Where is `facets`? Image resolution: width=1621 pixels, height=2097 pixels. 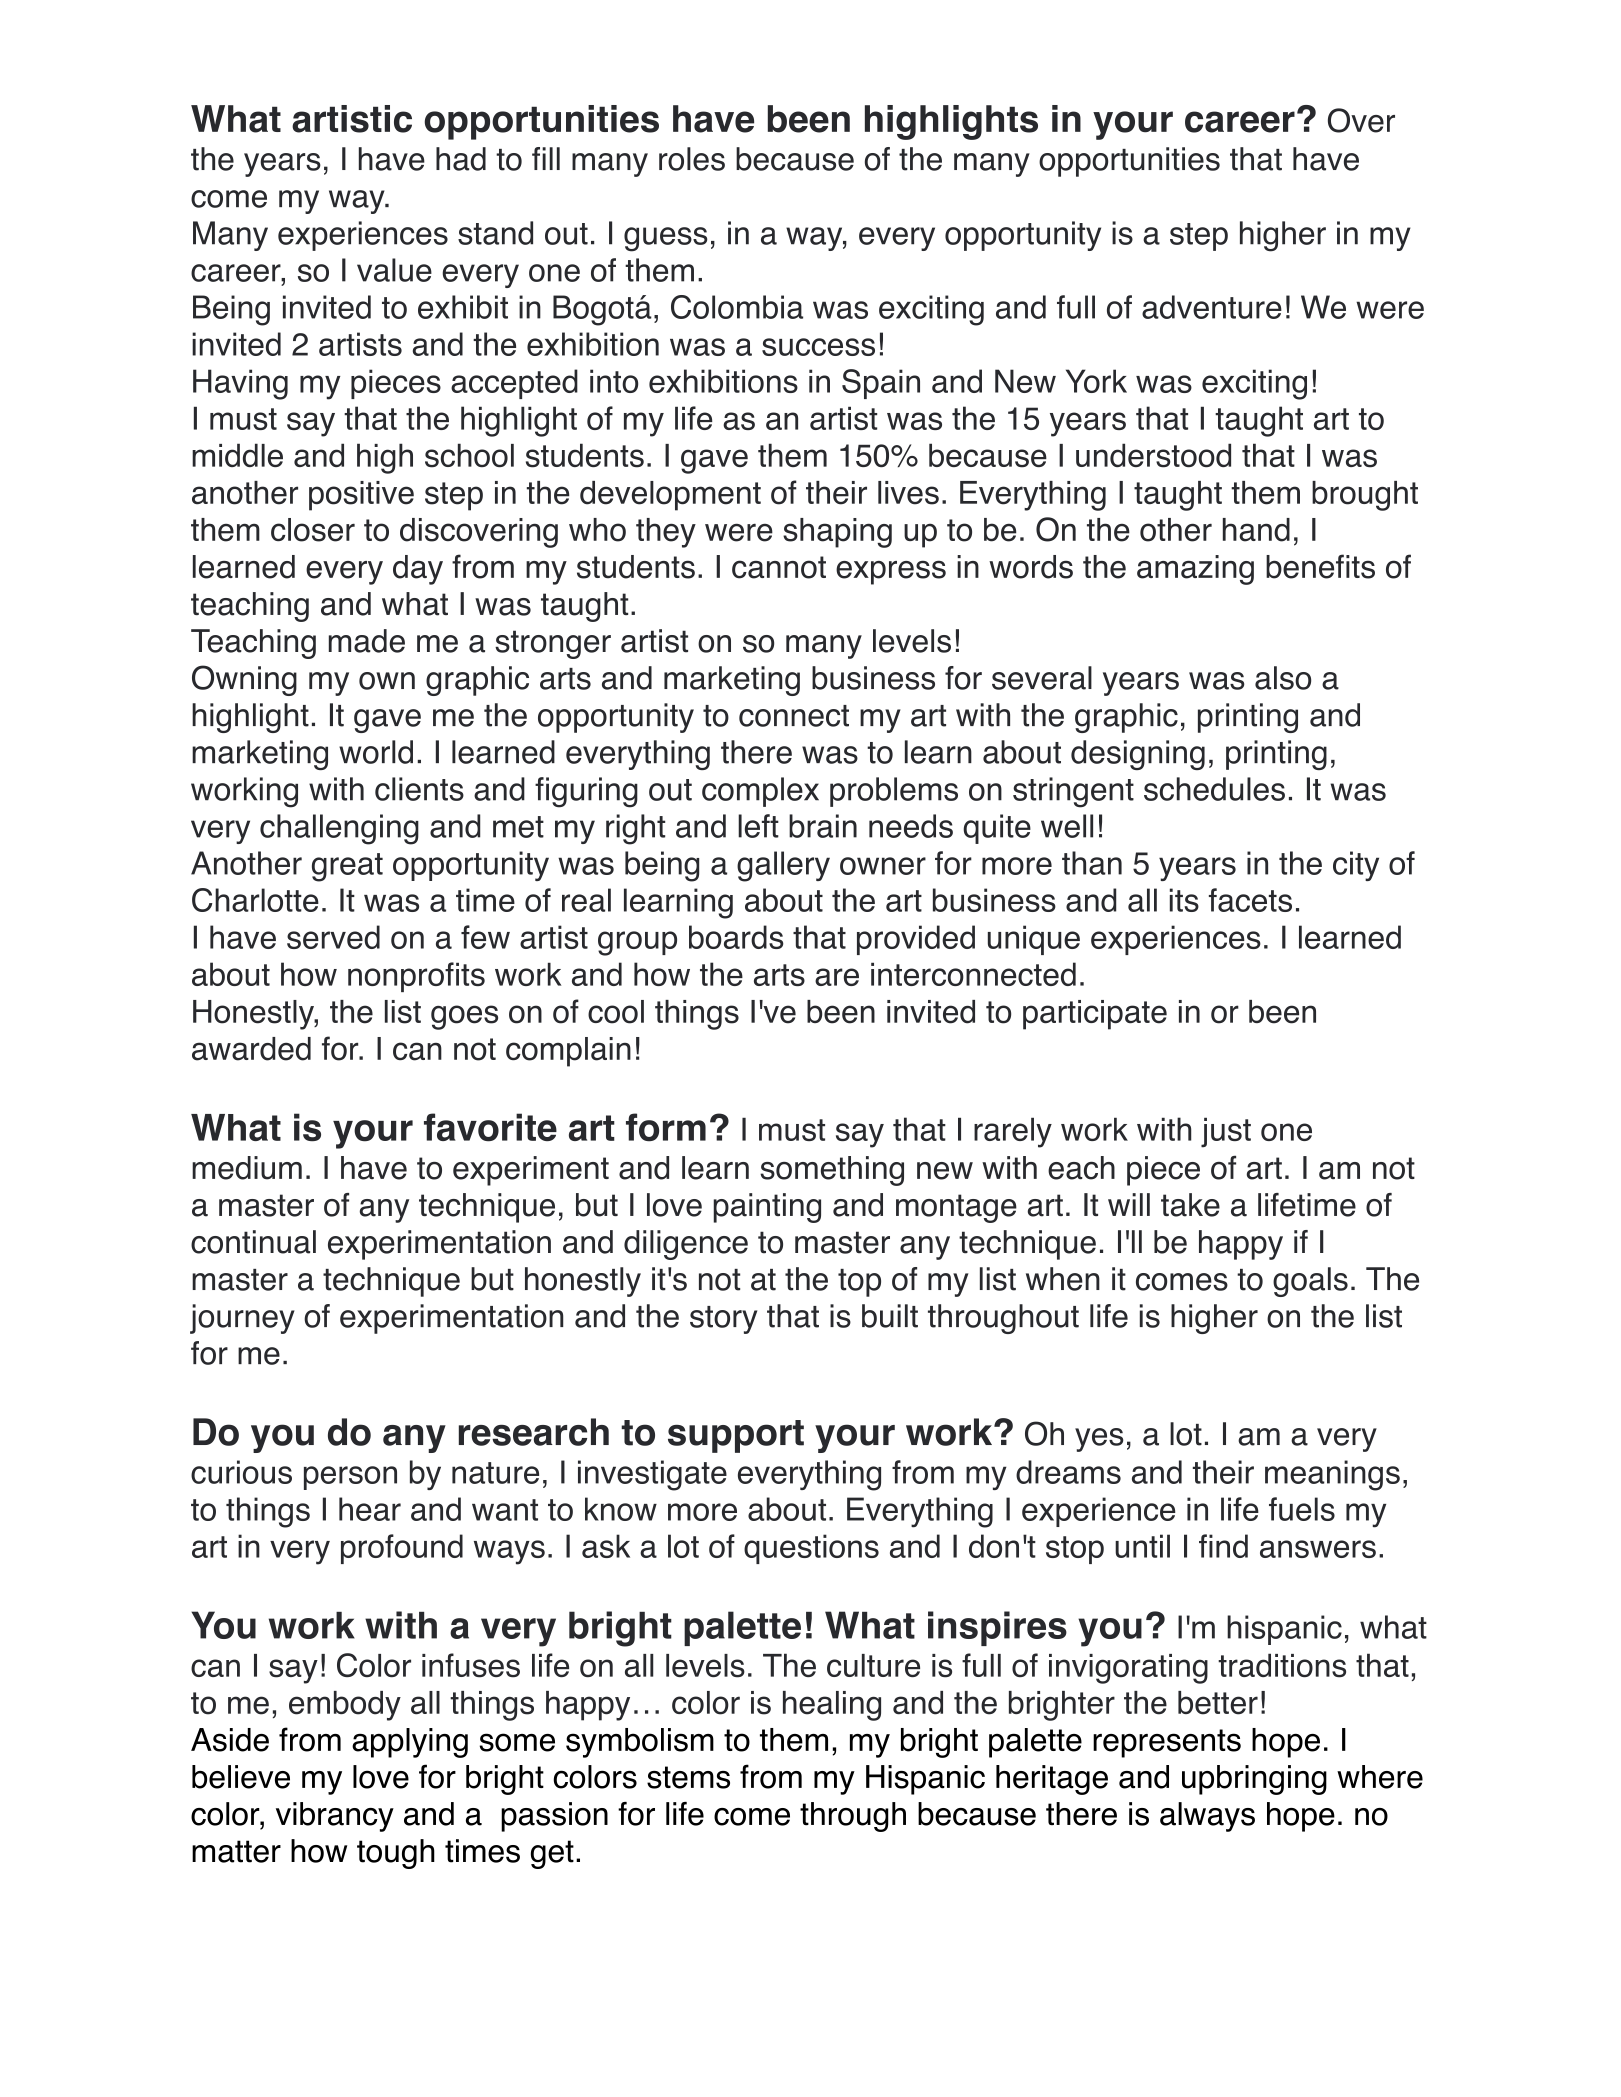 facets is located at coordinates (1250, 900).
